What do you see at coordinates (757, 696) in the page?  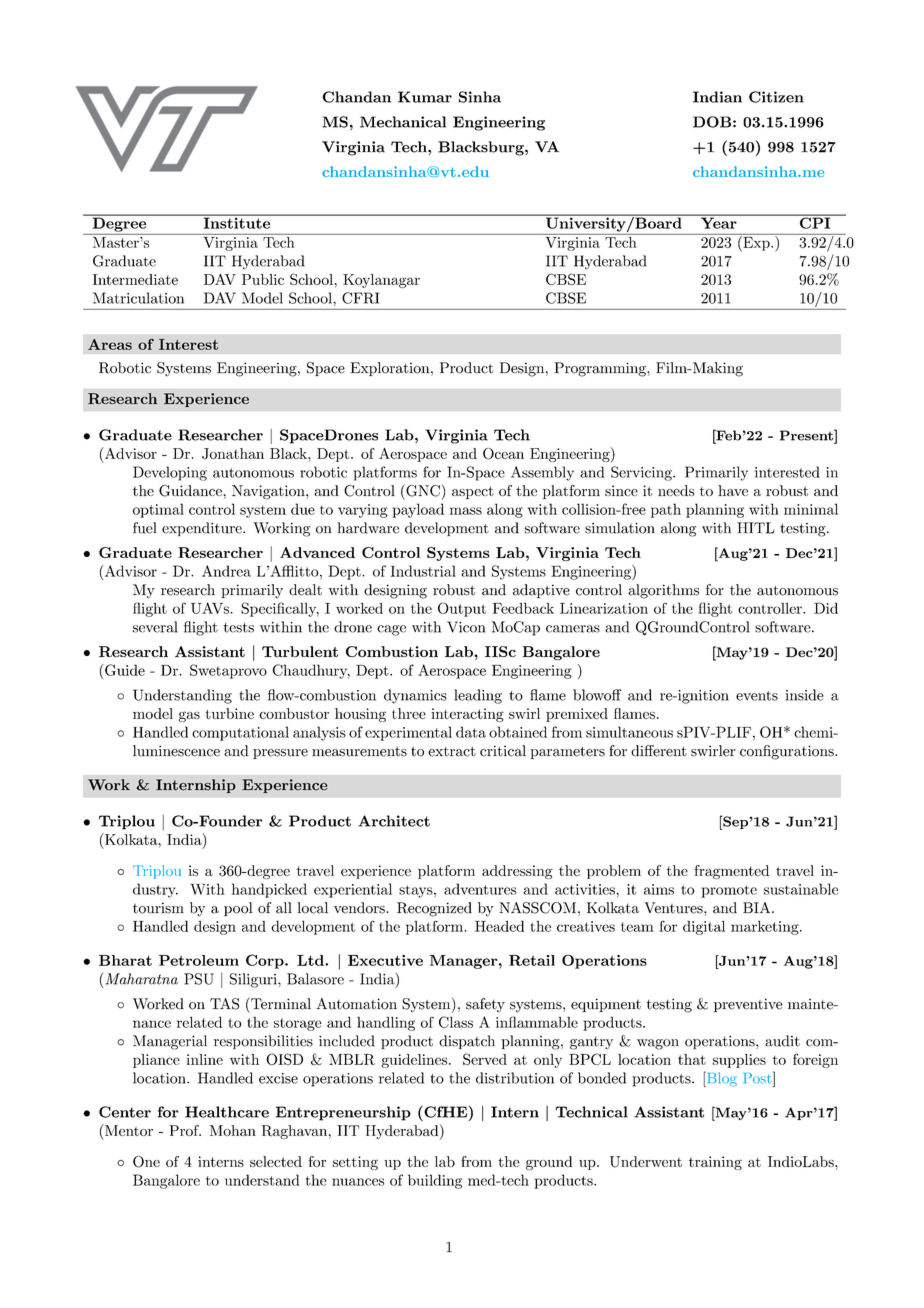 I see `events` at bounding box center [757, 696].
